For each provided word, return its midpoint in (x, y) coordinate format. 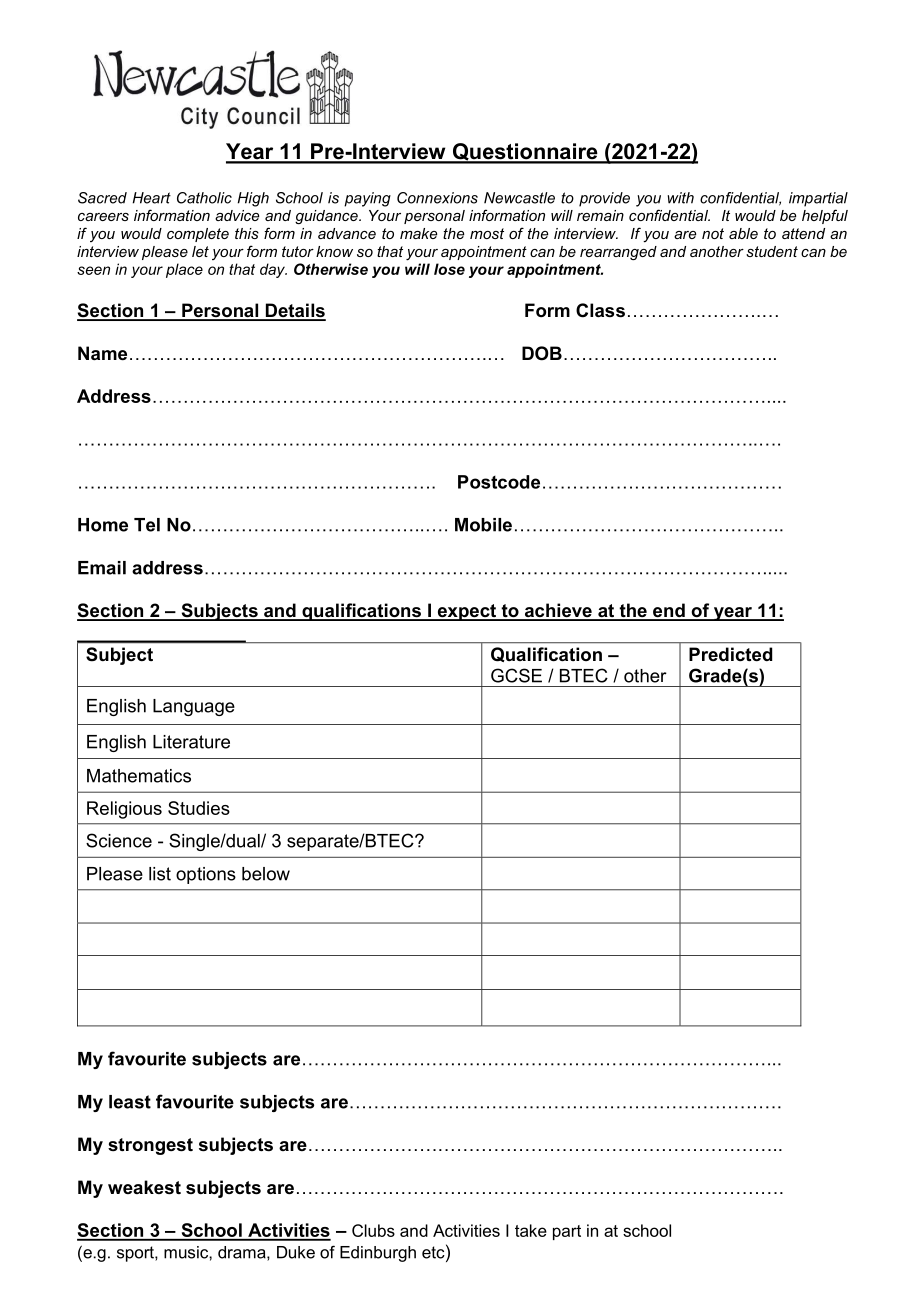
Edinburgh (378, 1254)
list (160, 874)
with (680, 198)
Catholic (204, 198)
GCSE (516, 675)
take (531, 1230)
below (266, 874)
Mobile (483, 525)
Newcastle (519, 198)
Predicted (730, 654)
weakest (144, 1187)
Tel (147, 525)
